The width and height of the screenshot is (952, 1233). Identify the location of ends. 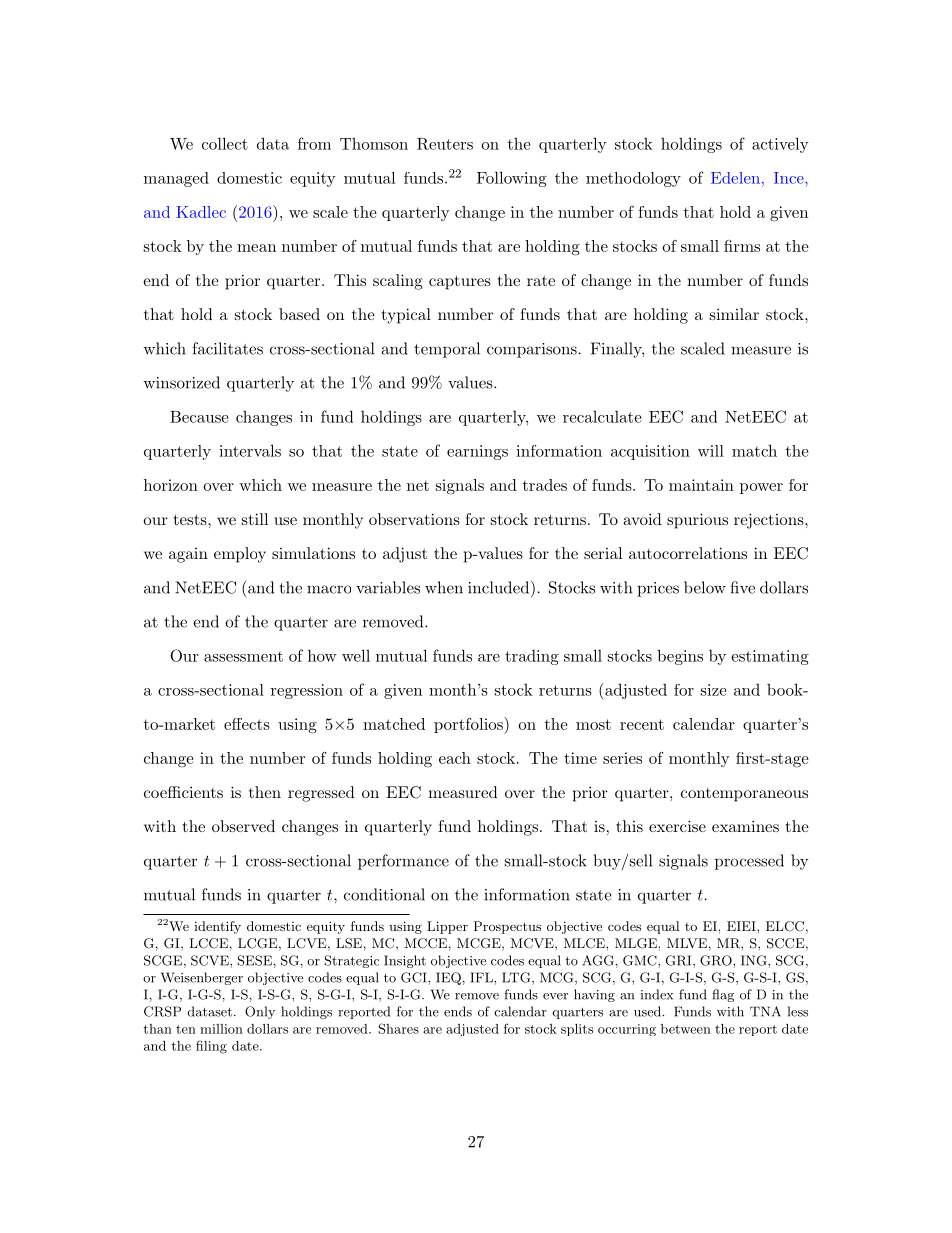
(458, 1011).
